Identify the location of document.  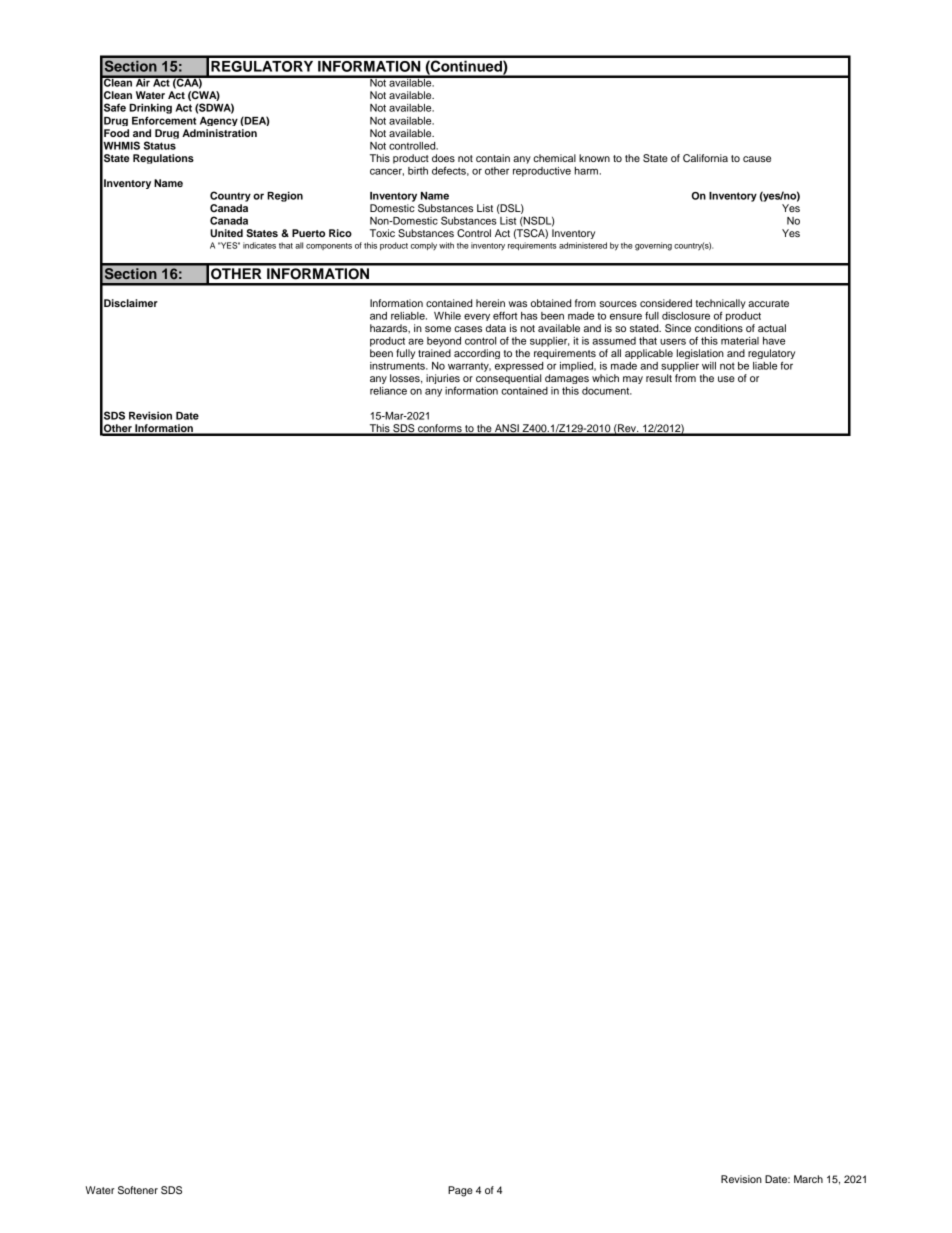
(607, 391).
